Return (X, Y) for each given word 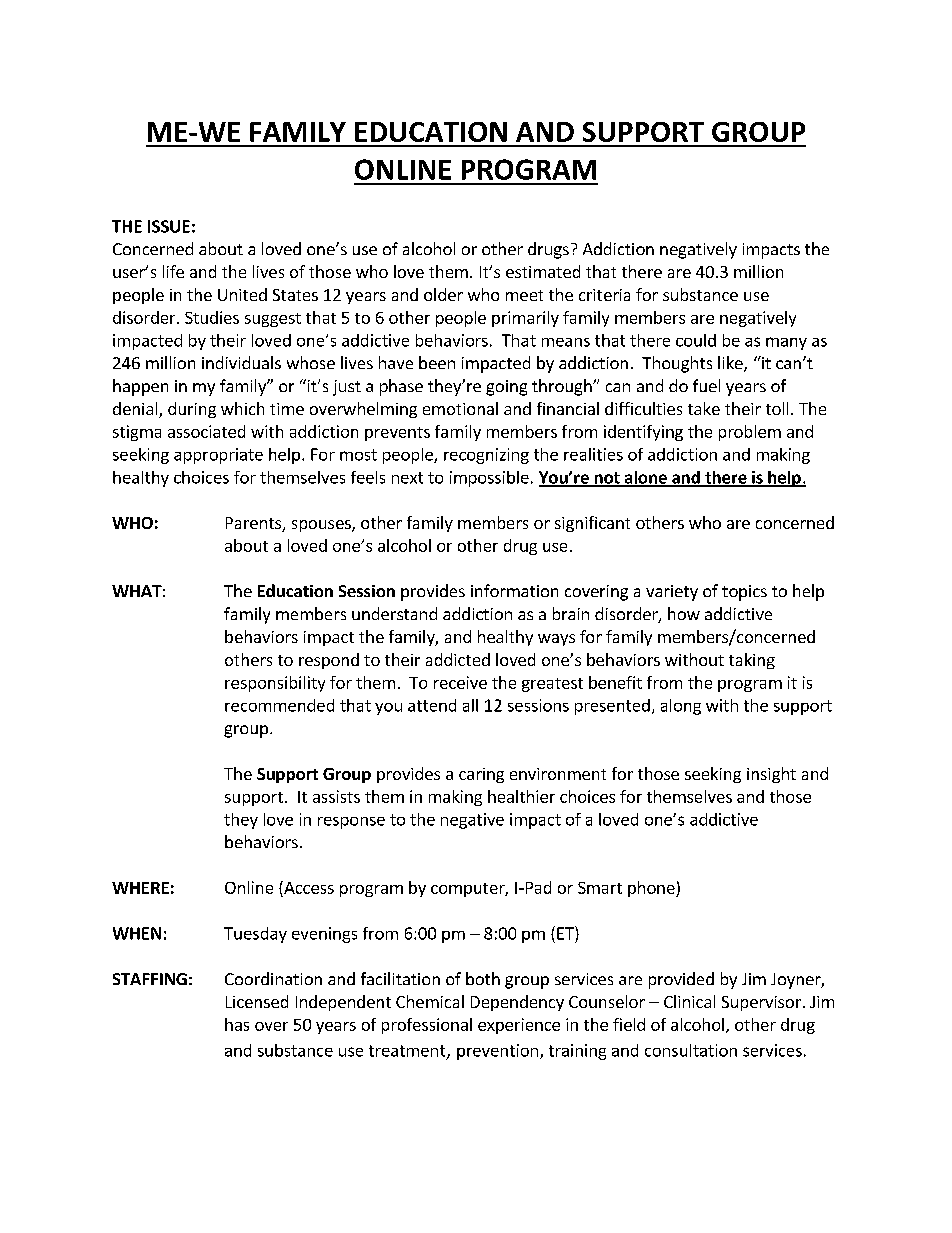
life (173, 271)
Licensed (257, 1001)
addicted (458, 659)
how (684, 613)
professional (427, 1026)
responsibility (275, 684)
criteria (604, 295)
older (443, 294)
